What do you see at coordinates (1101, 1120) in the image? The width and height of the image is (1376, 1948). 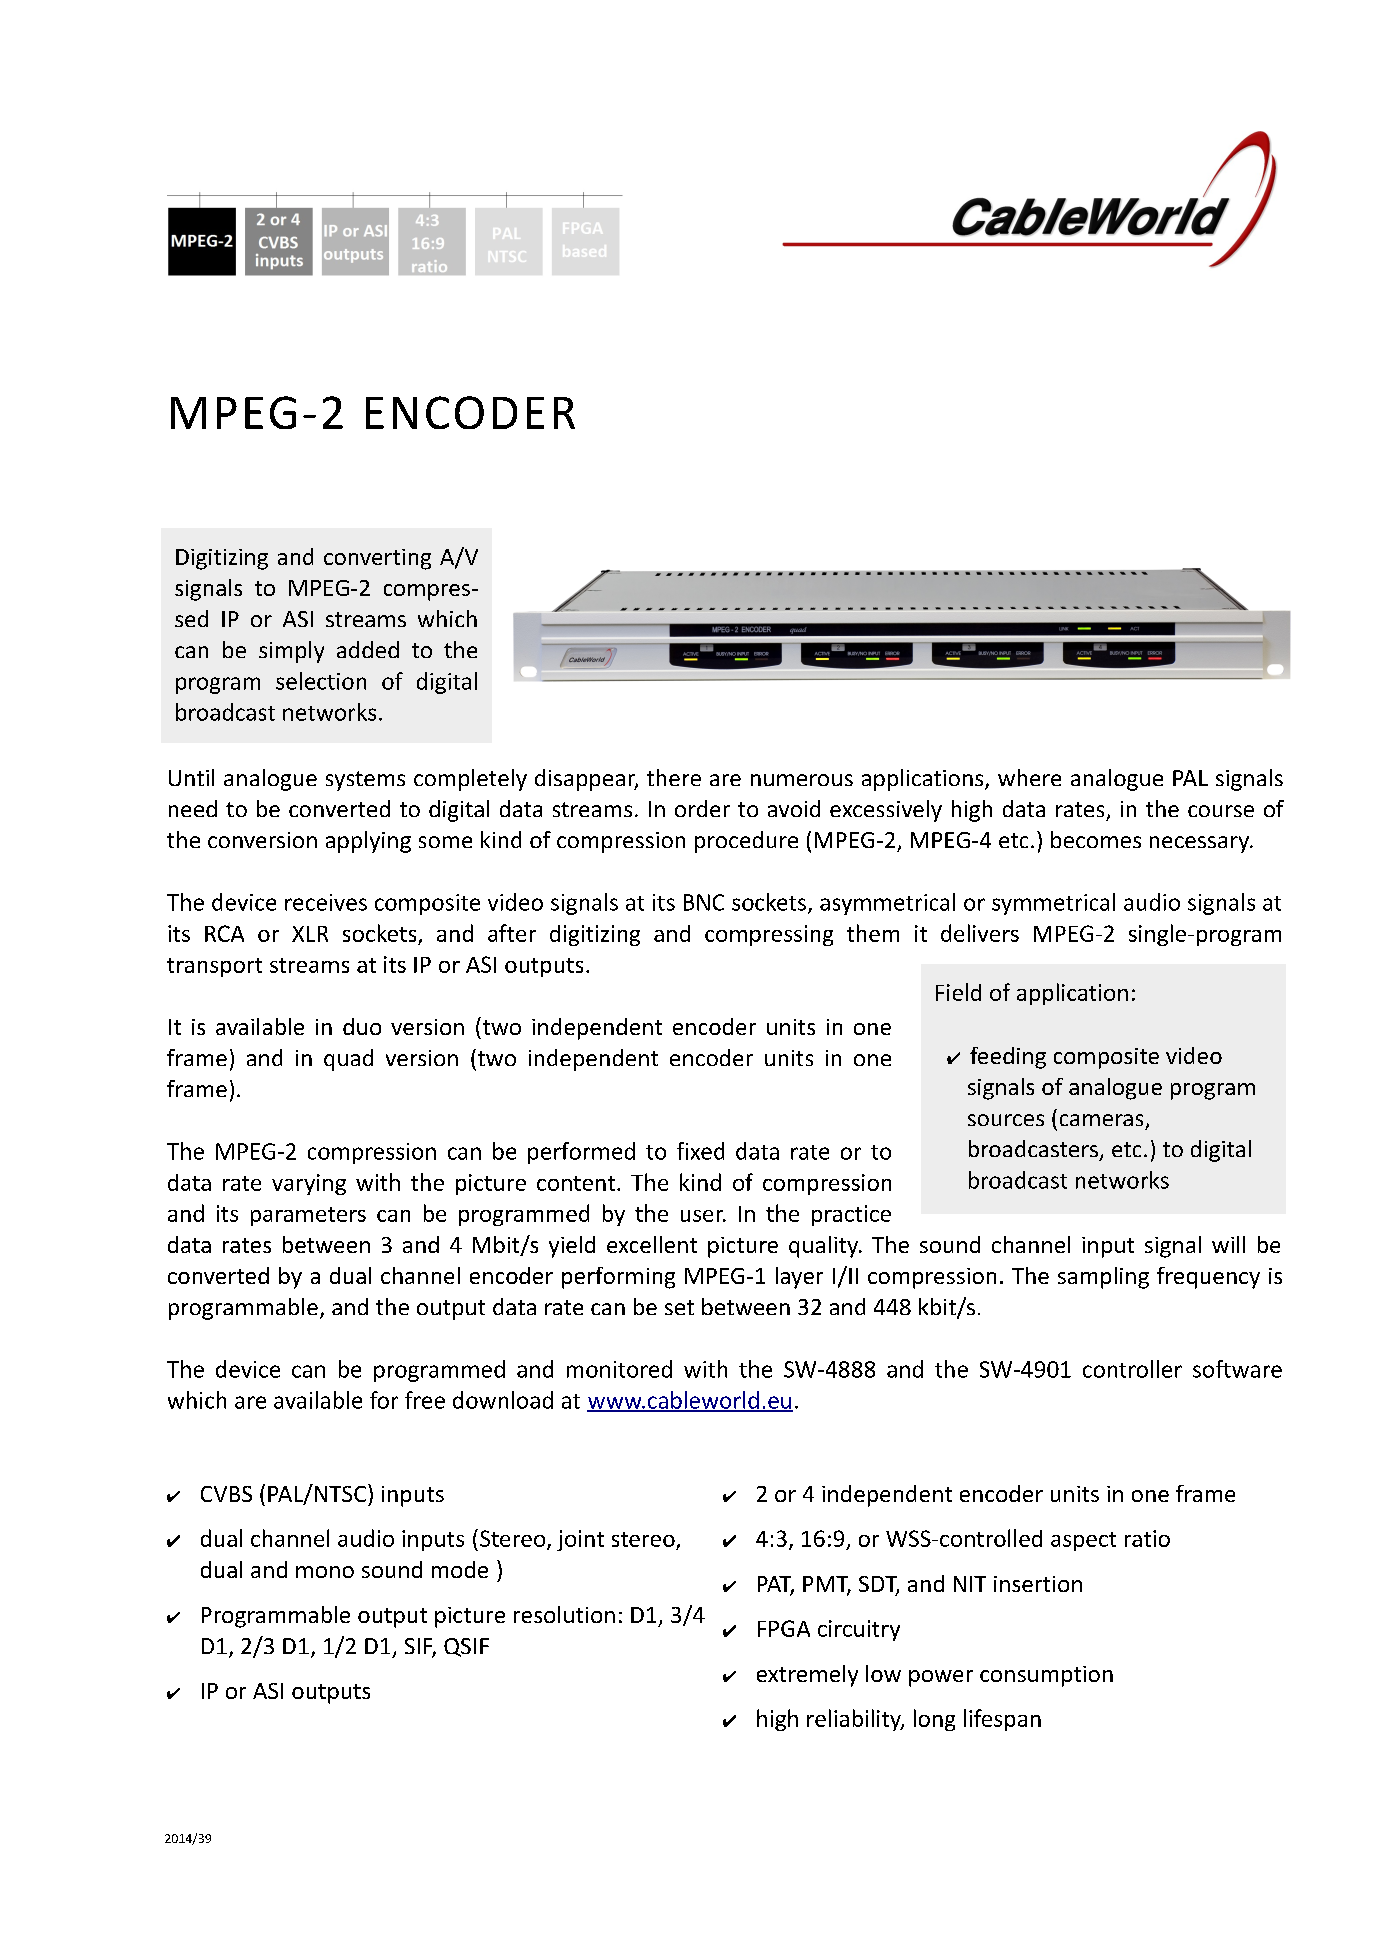 I see `cameras` at bounding box center [1101, 1120].
